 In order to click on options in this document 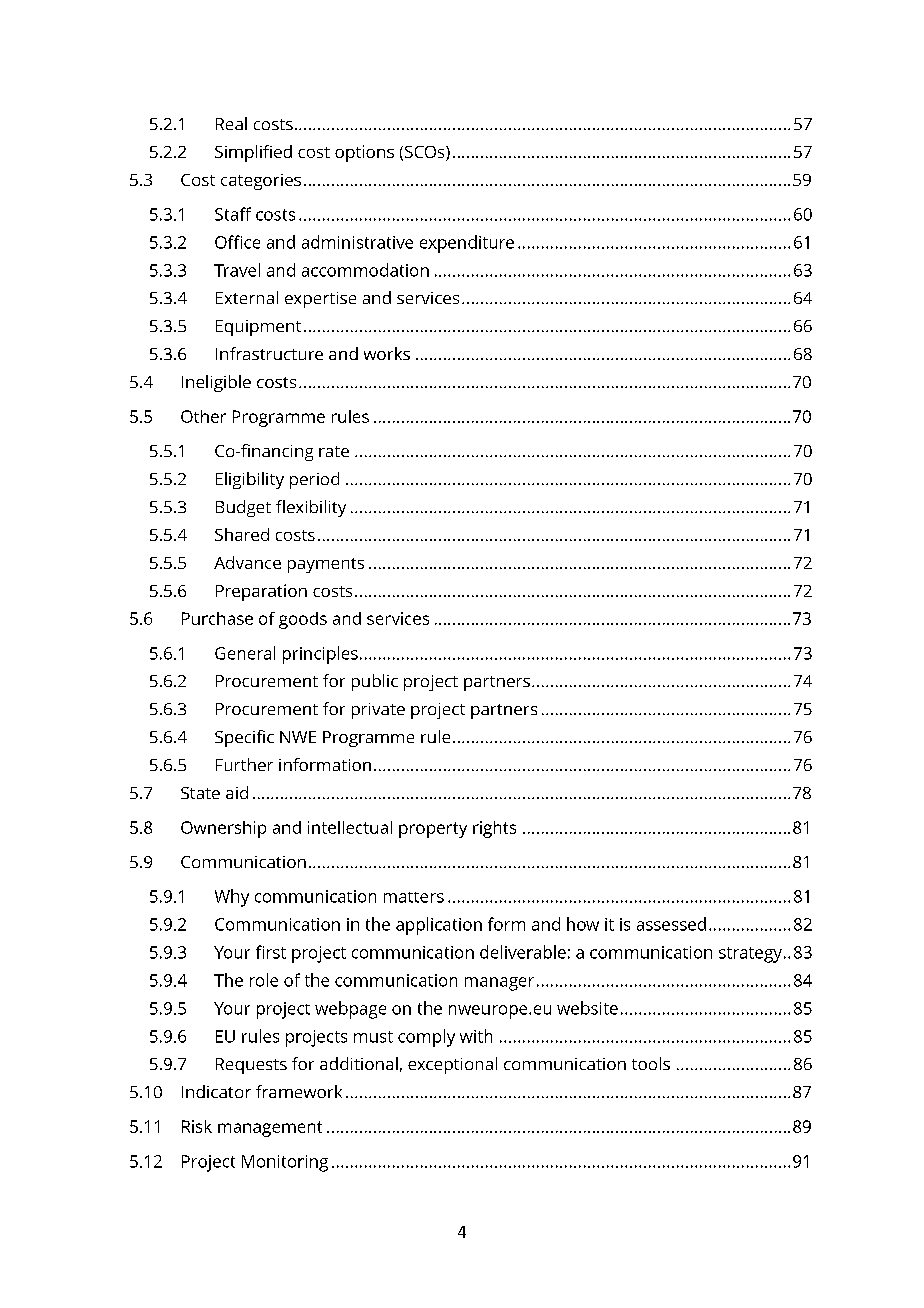, I will do `click(364, 153)`.
